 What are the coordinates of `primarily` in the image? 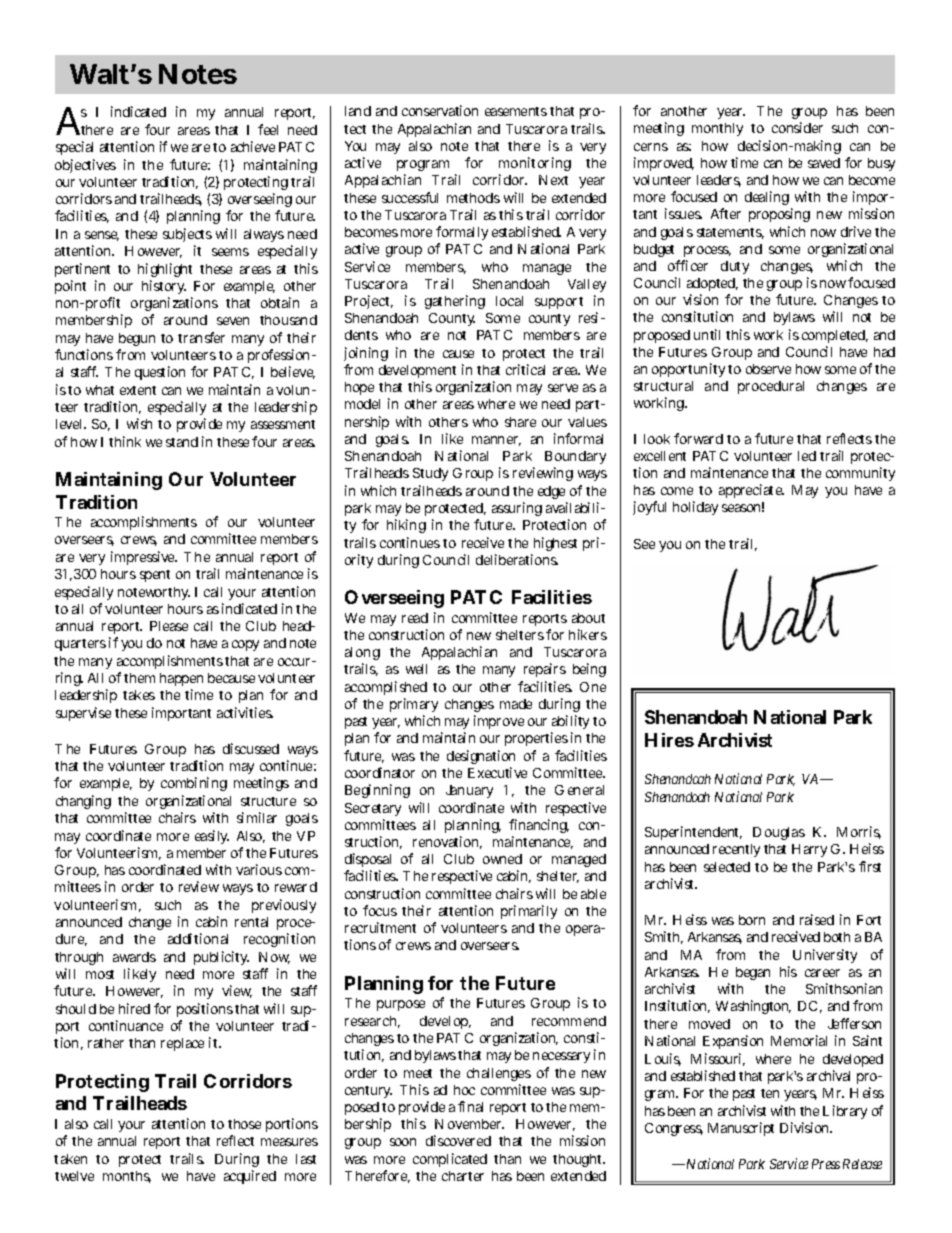 It's located at (529, 912).
